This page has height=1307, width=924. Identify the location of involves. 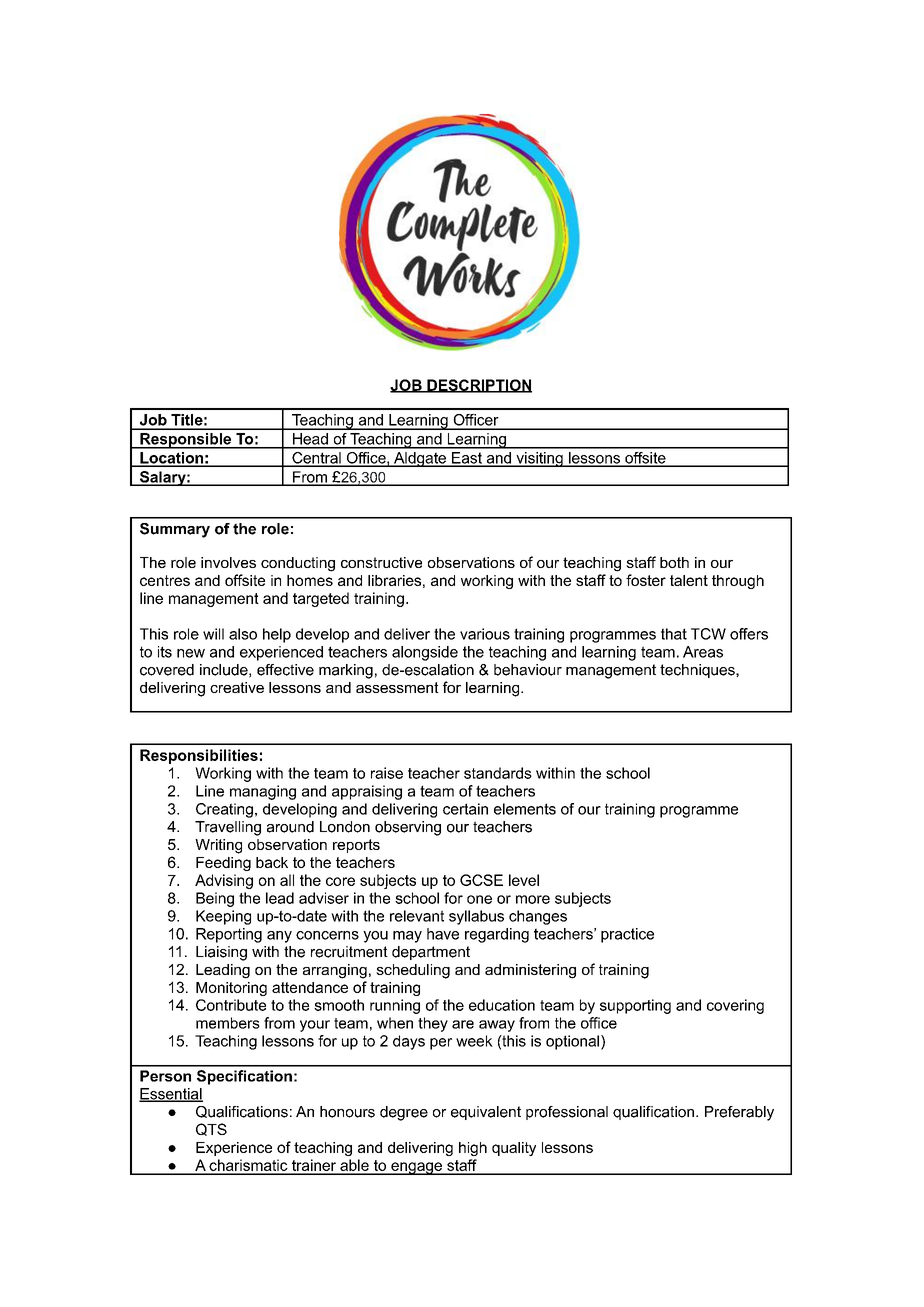
(228, 562).
